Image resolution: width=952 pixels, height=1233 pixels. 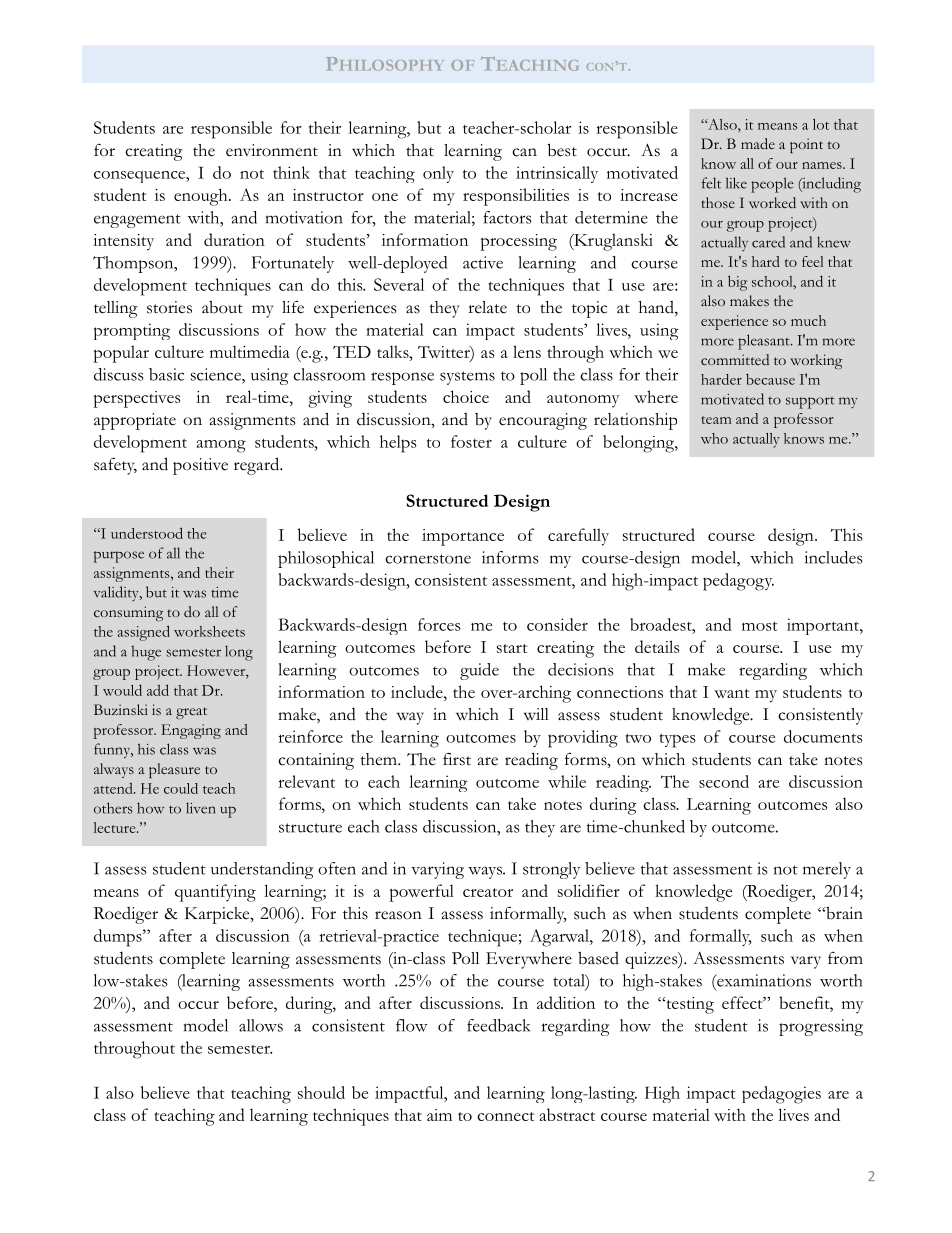 What do you see at coordinates (467, 378) in the screenshot?
I see `systems` at bounding box center [467, 378].
